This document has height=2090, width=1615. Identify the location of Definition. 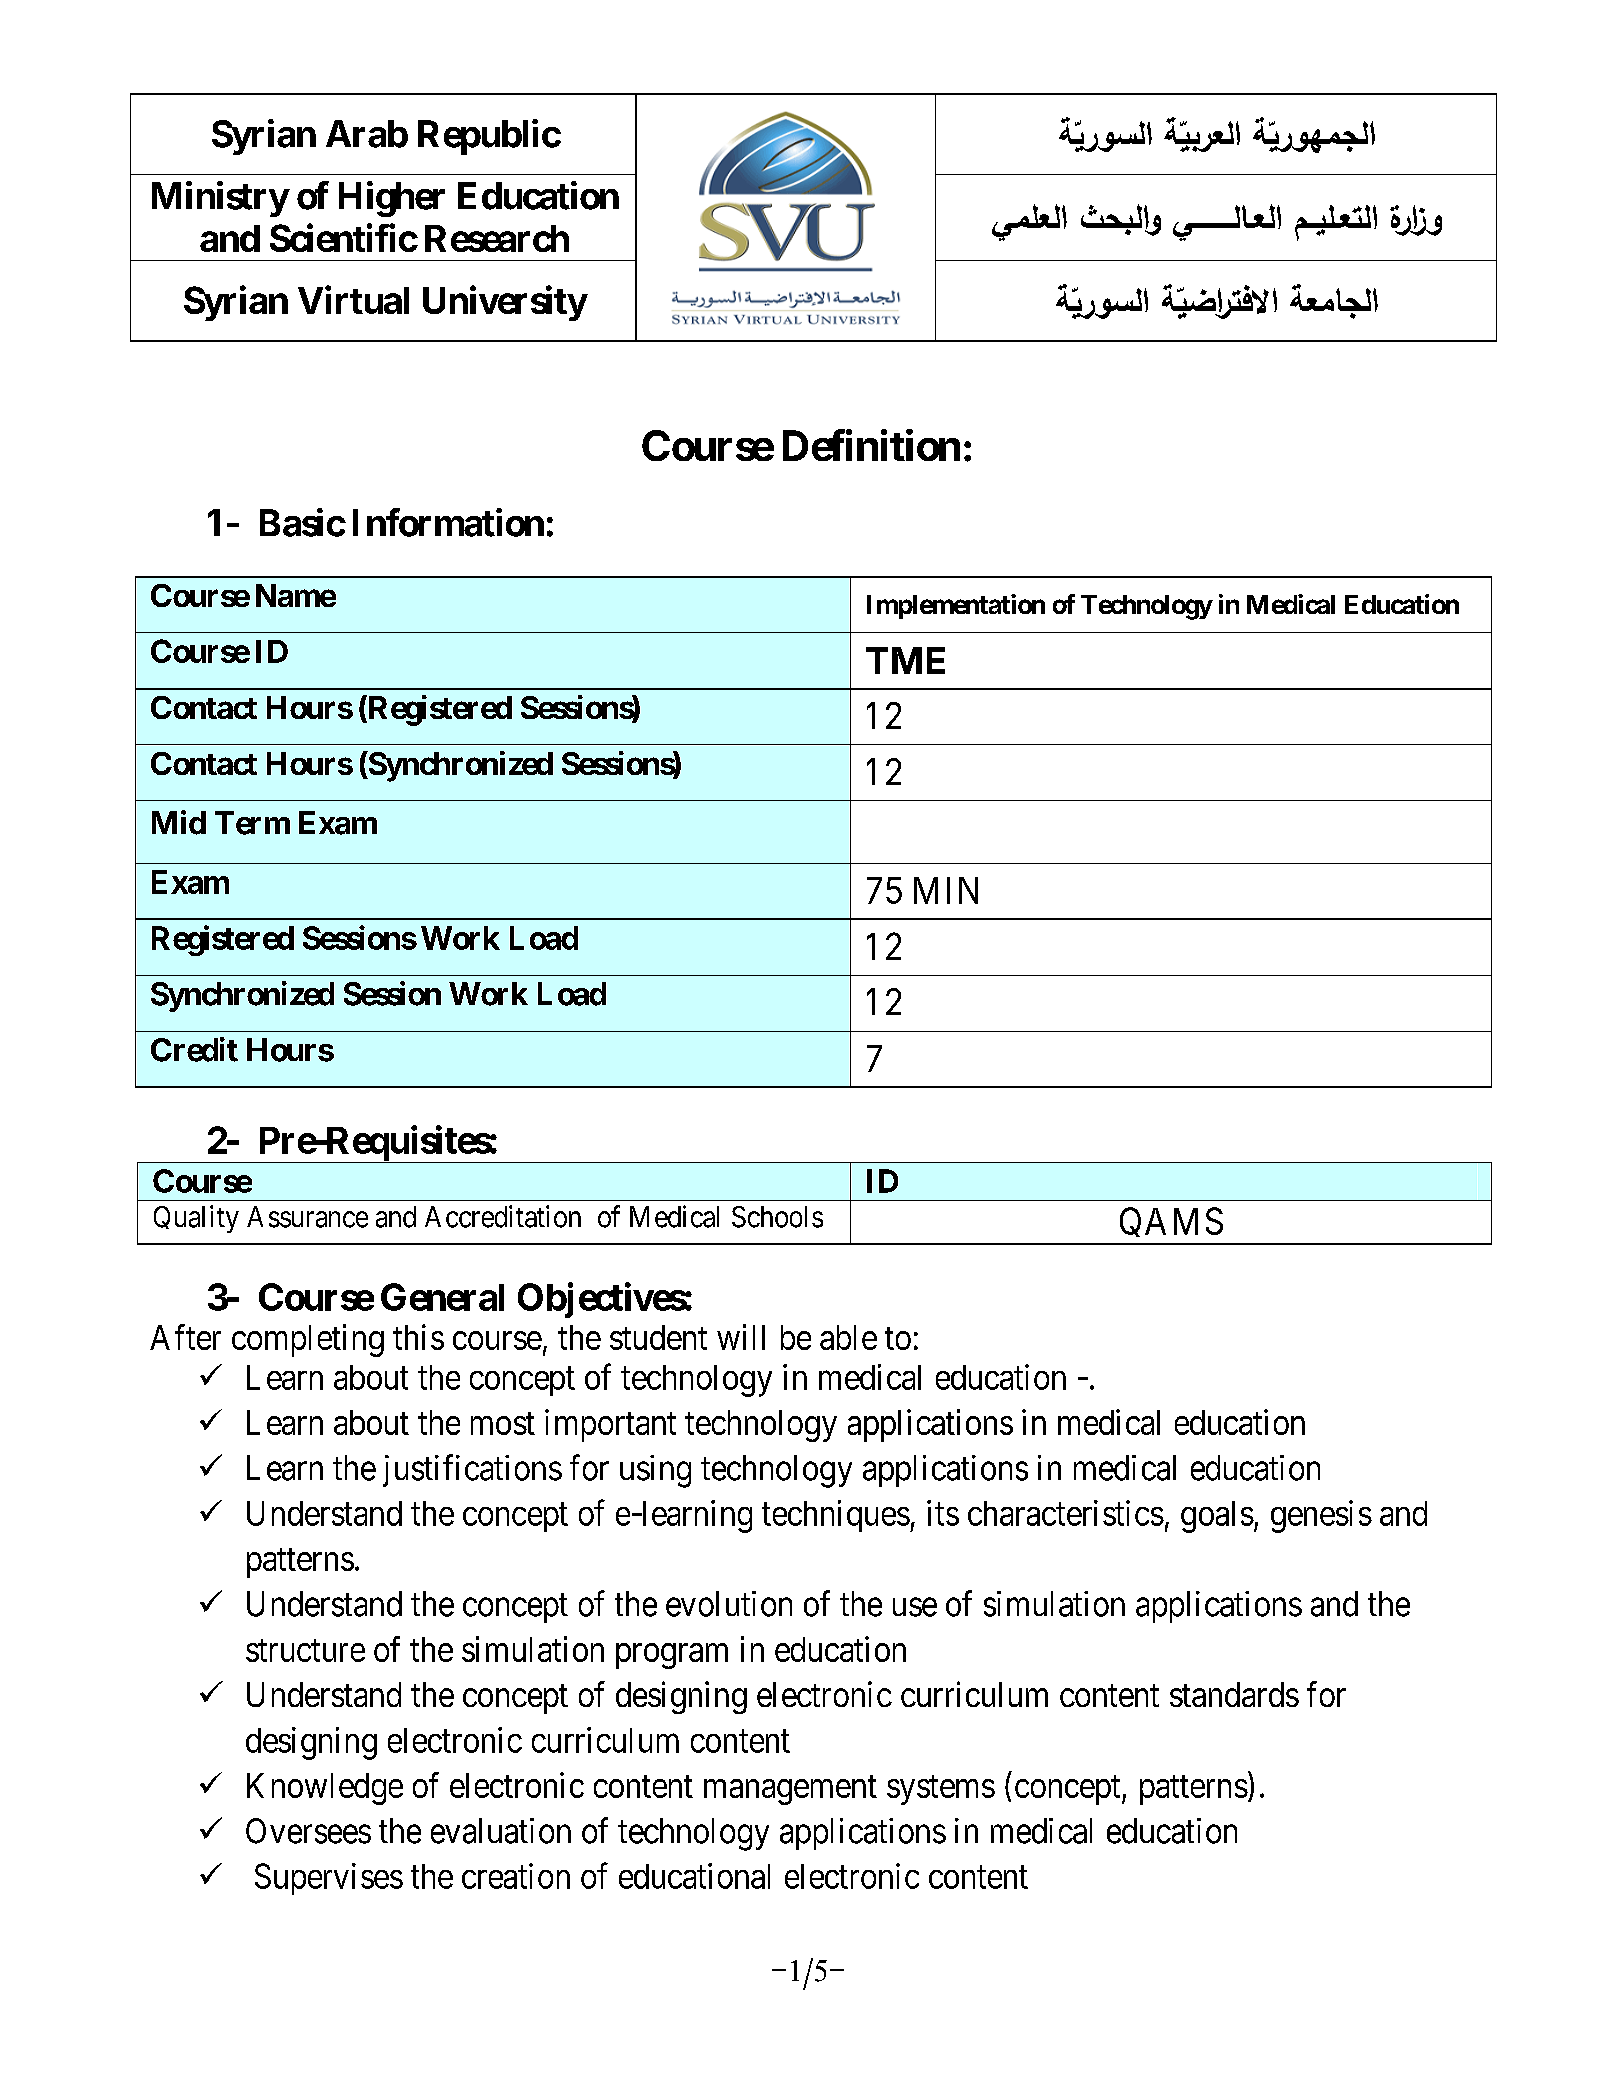
(871, 445).
